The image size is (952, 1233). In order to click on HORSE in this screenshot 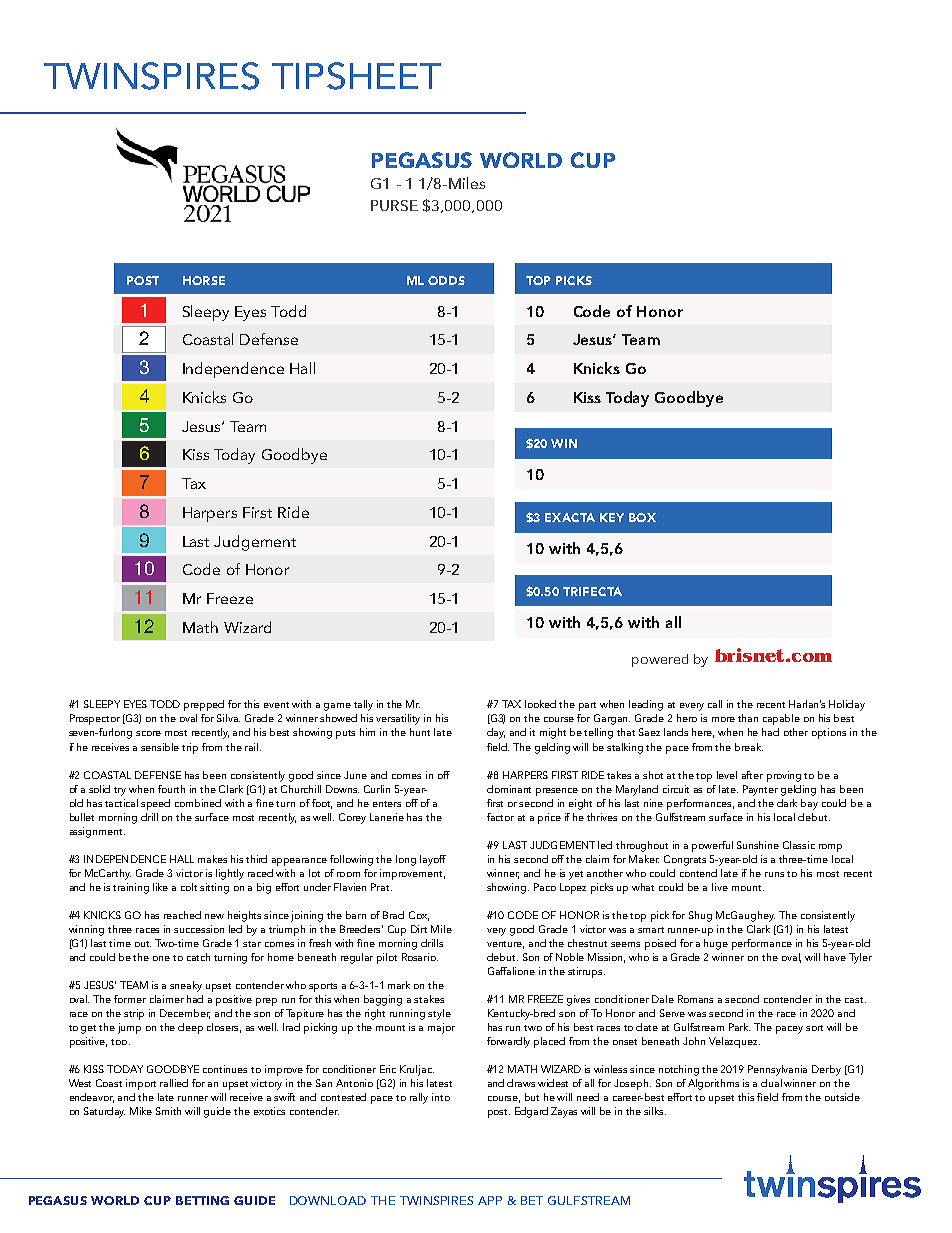, I will do `click(204, 280)`.
